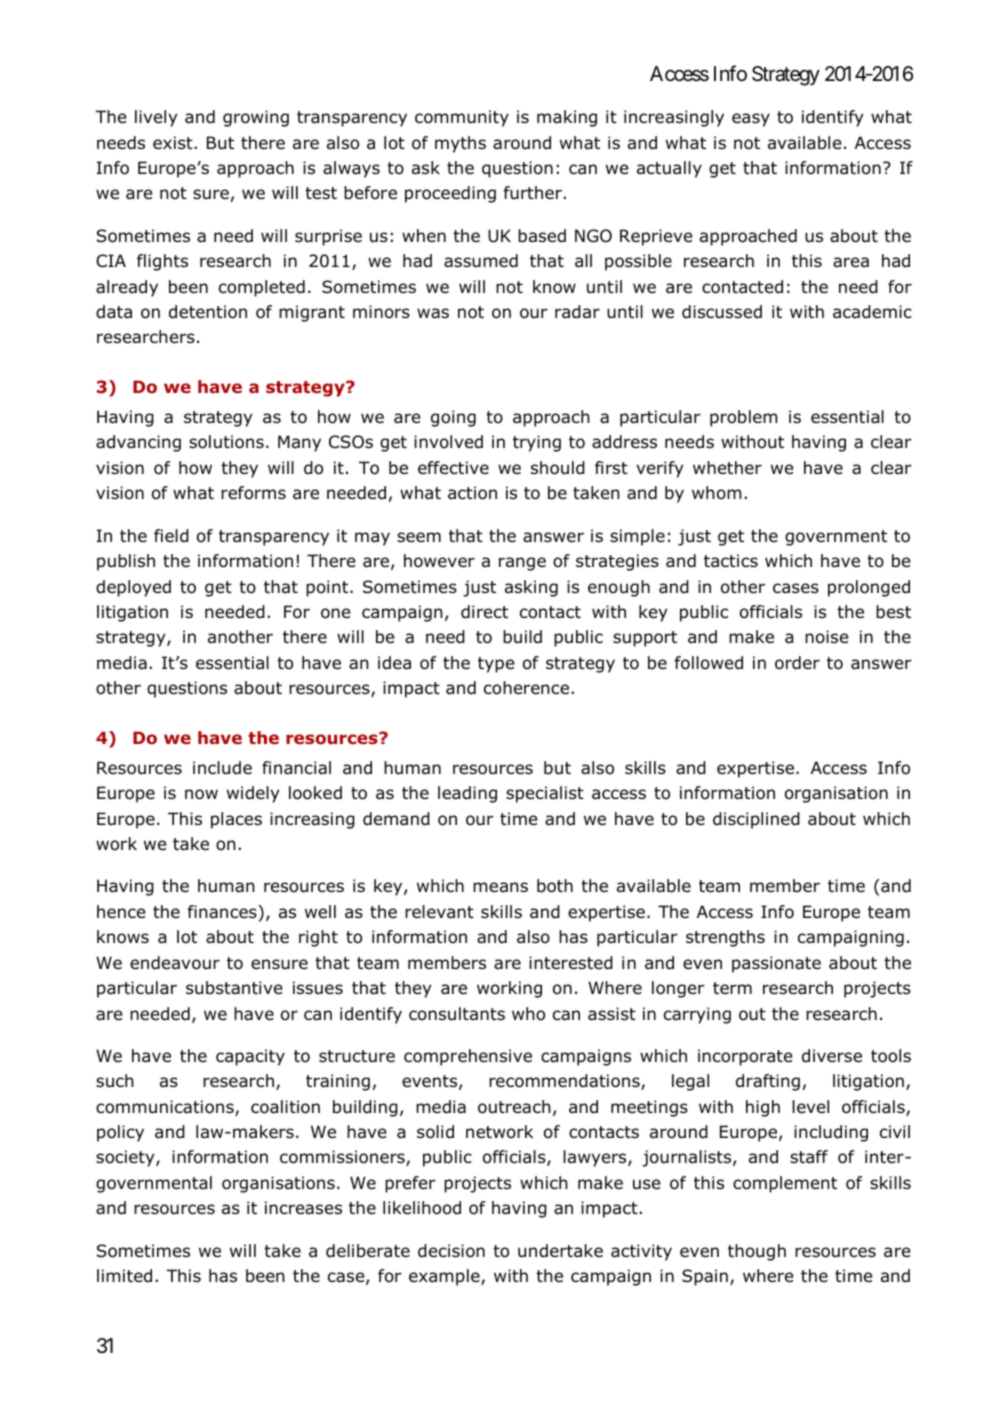 The image size is (1008, 1426). Describe the element at coordinates (716, 493) in the screenshot. I see `whom` at that location.
